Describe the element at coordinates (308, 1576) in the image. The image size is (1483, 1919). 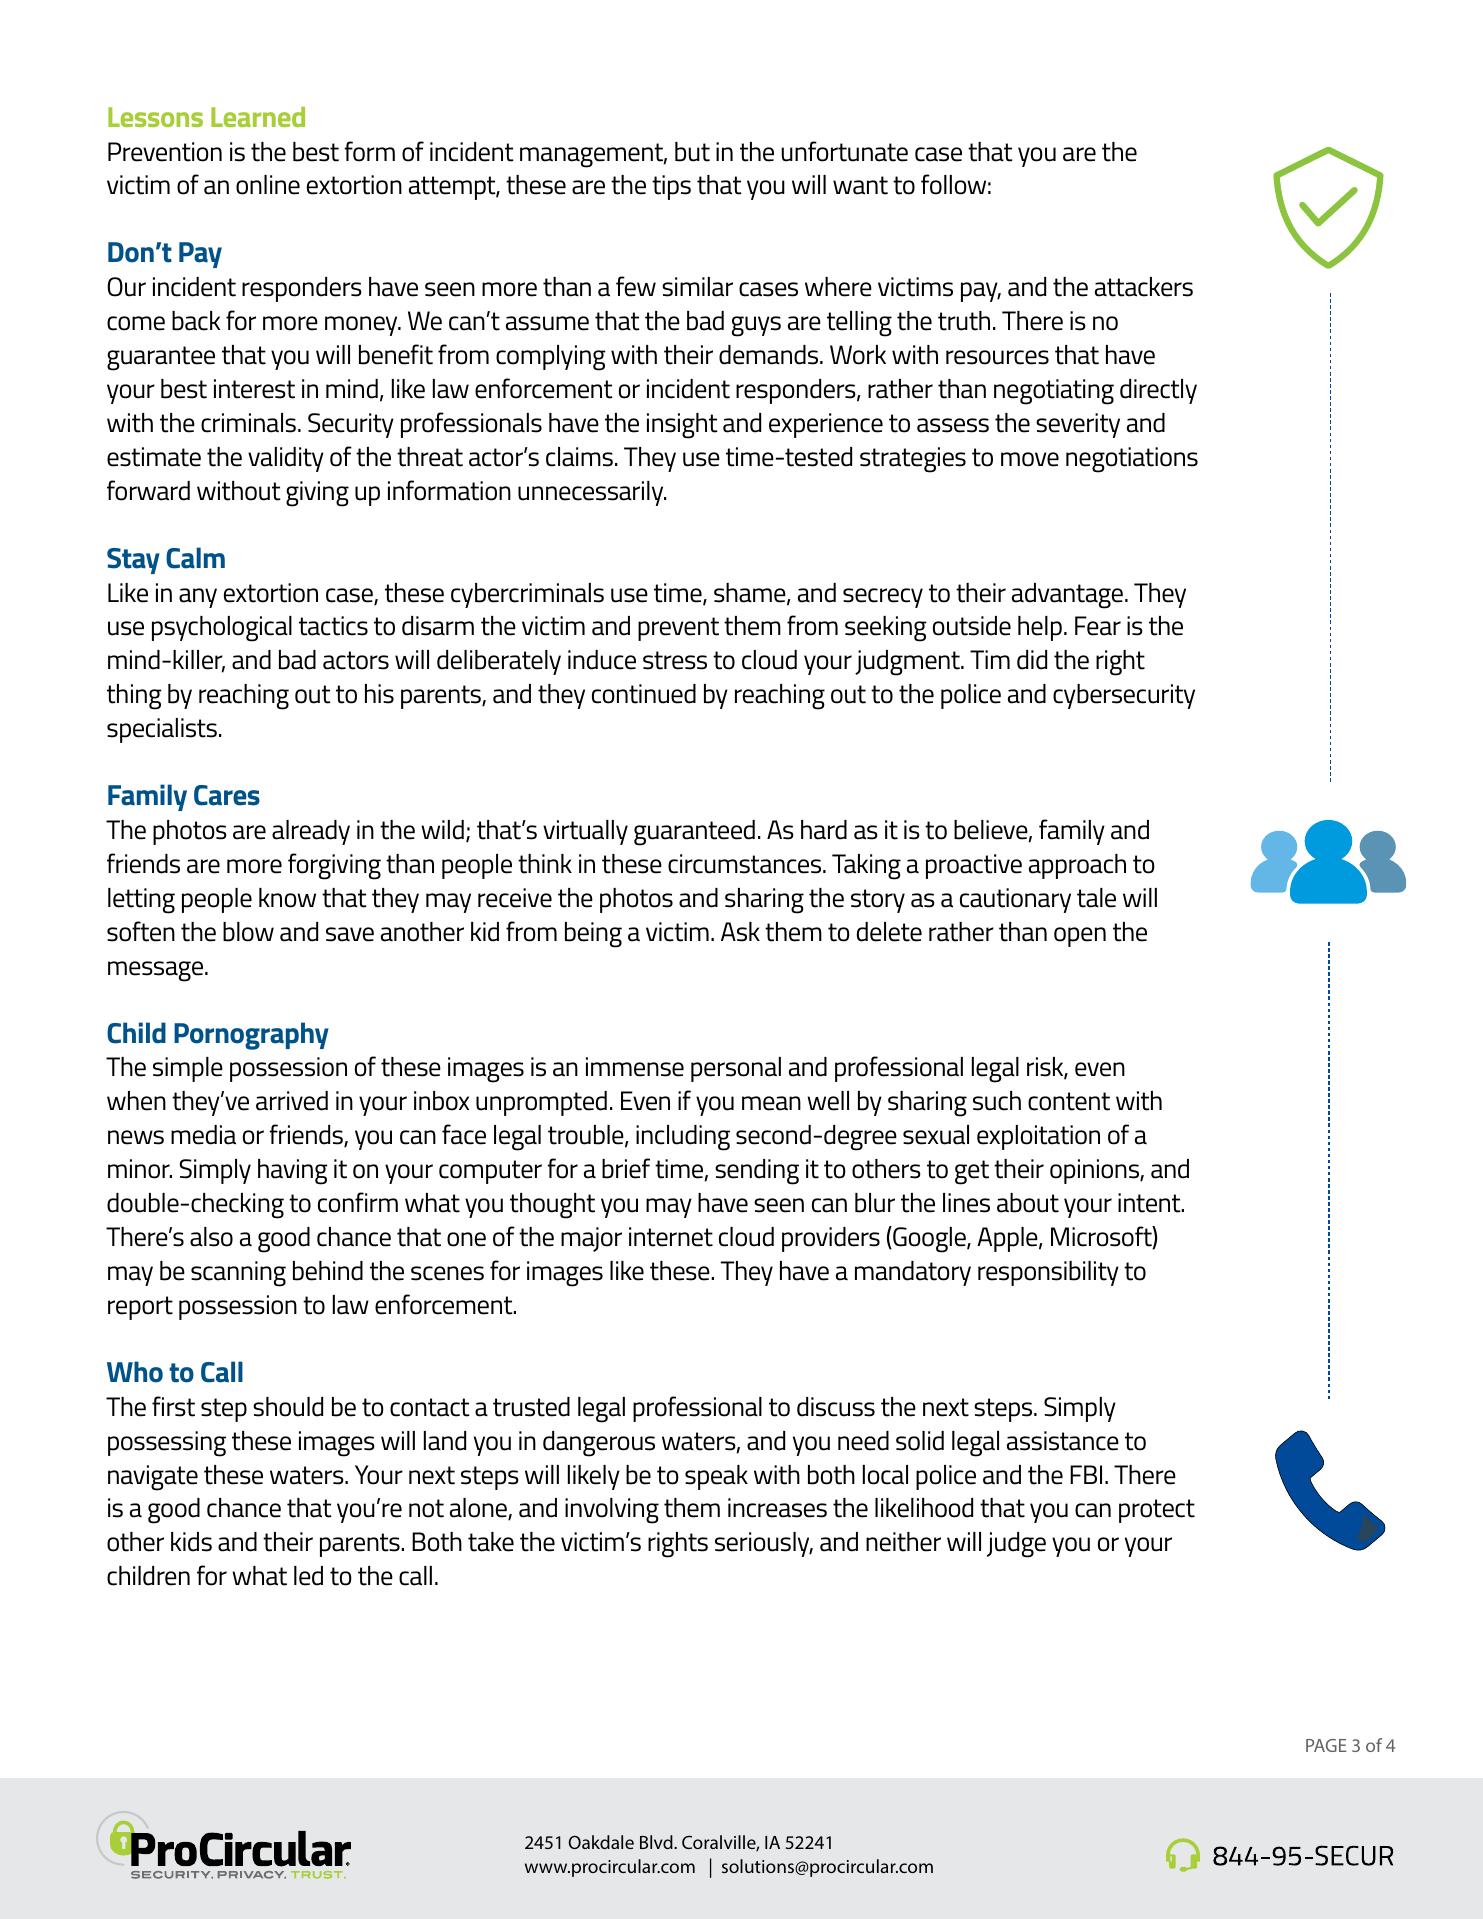
I see `led` at that location.
